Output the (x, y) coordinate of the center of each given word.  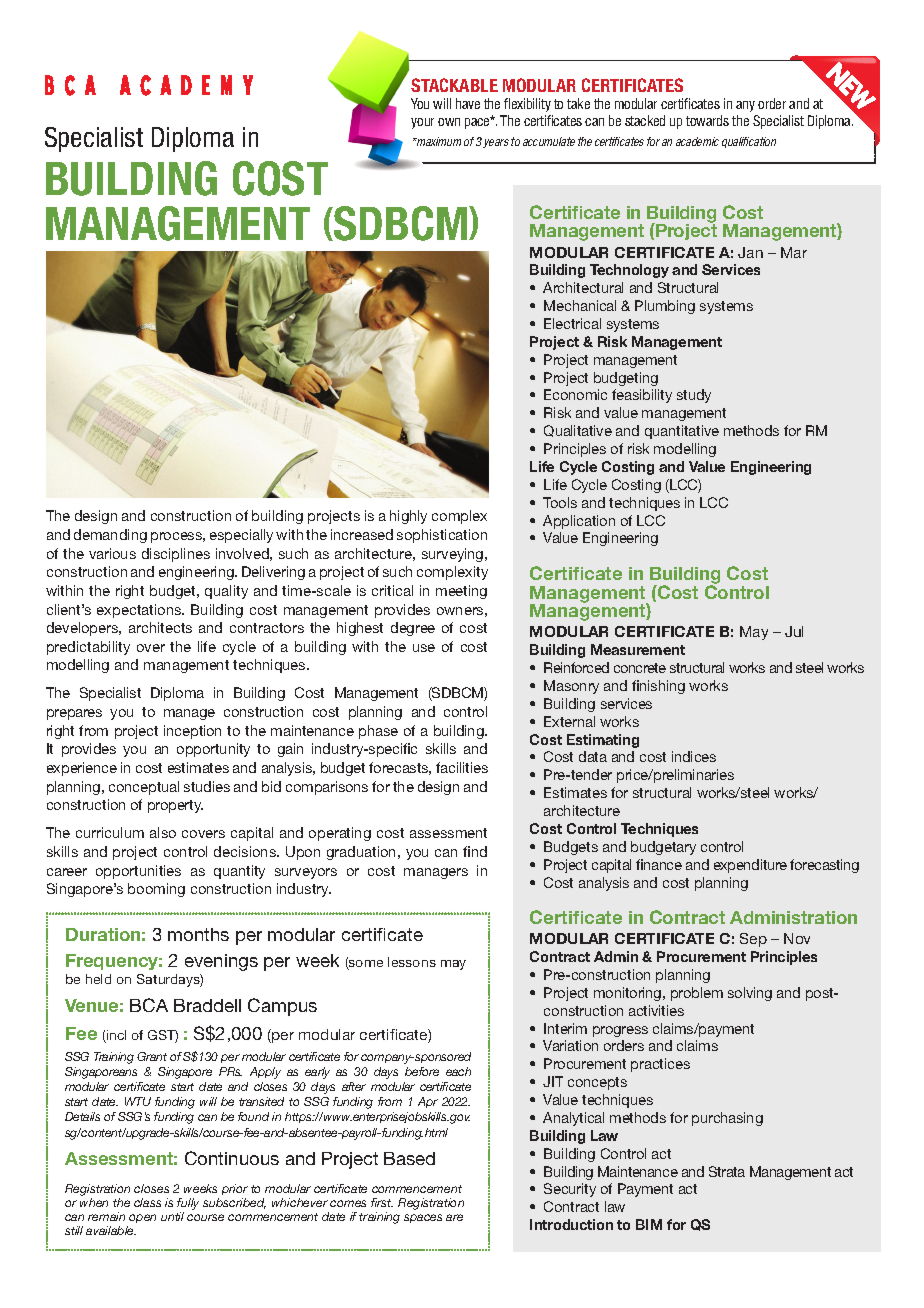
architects (160, 627)
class (147, 1202)
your (422, 123)
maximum (438, 141)
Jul (794, 631)
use (424, 648)
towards (707, 120)
